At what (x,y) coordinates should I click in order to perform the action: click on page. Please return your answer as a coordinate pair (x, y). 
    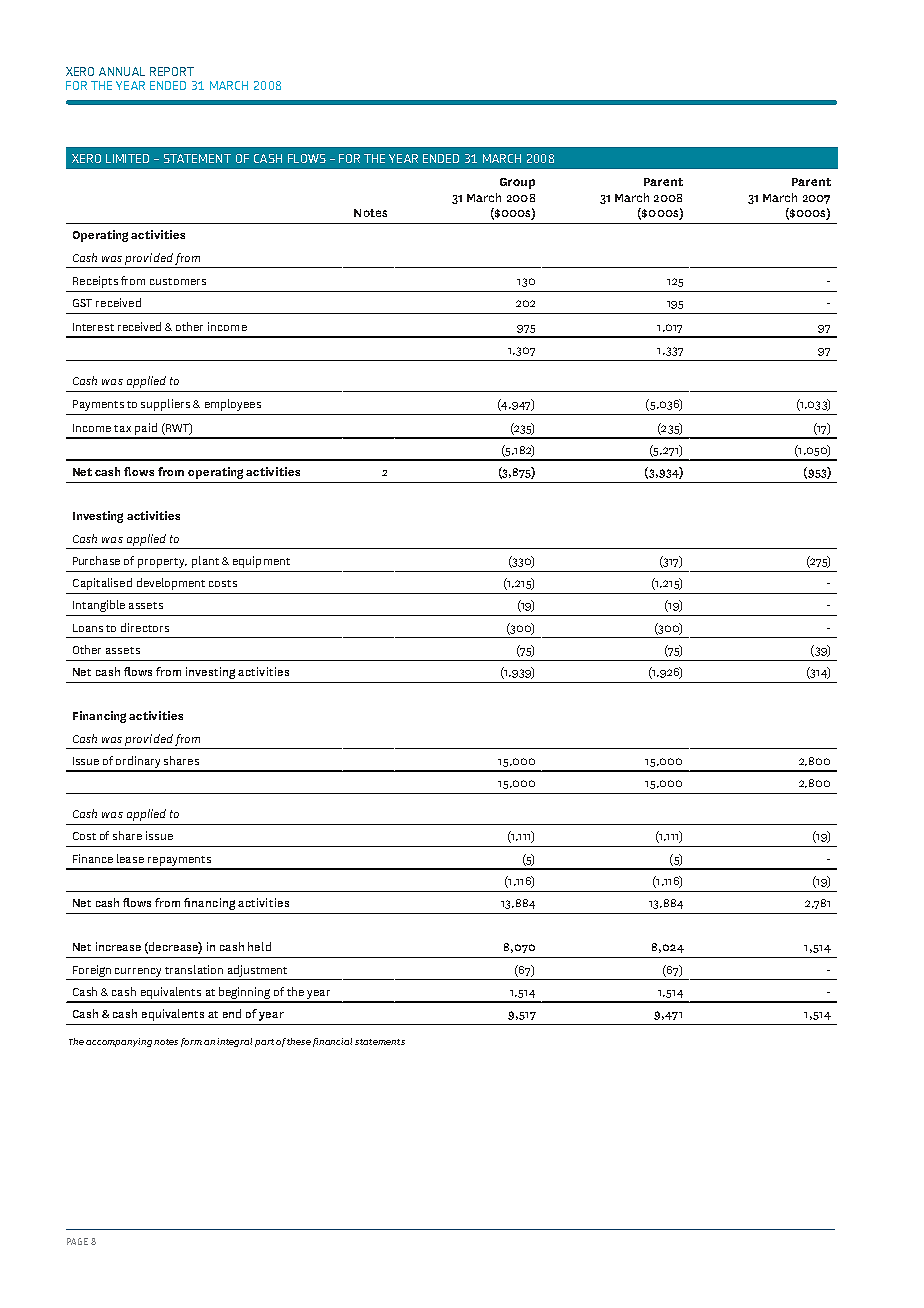
    Looking at the image, I should click on (77, 1241).
